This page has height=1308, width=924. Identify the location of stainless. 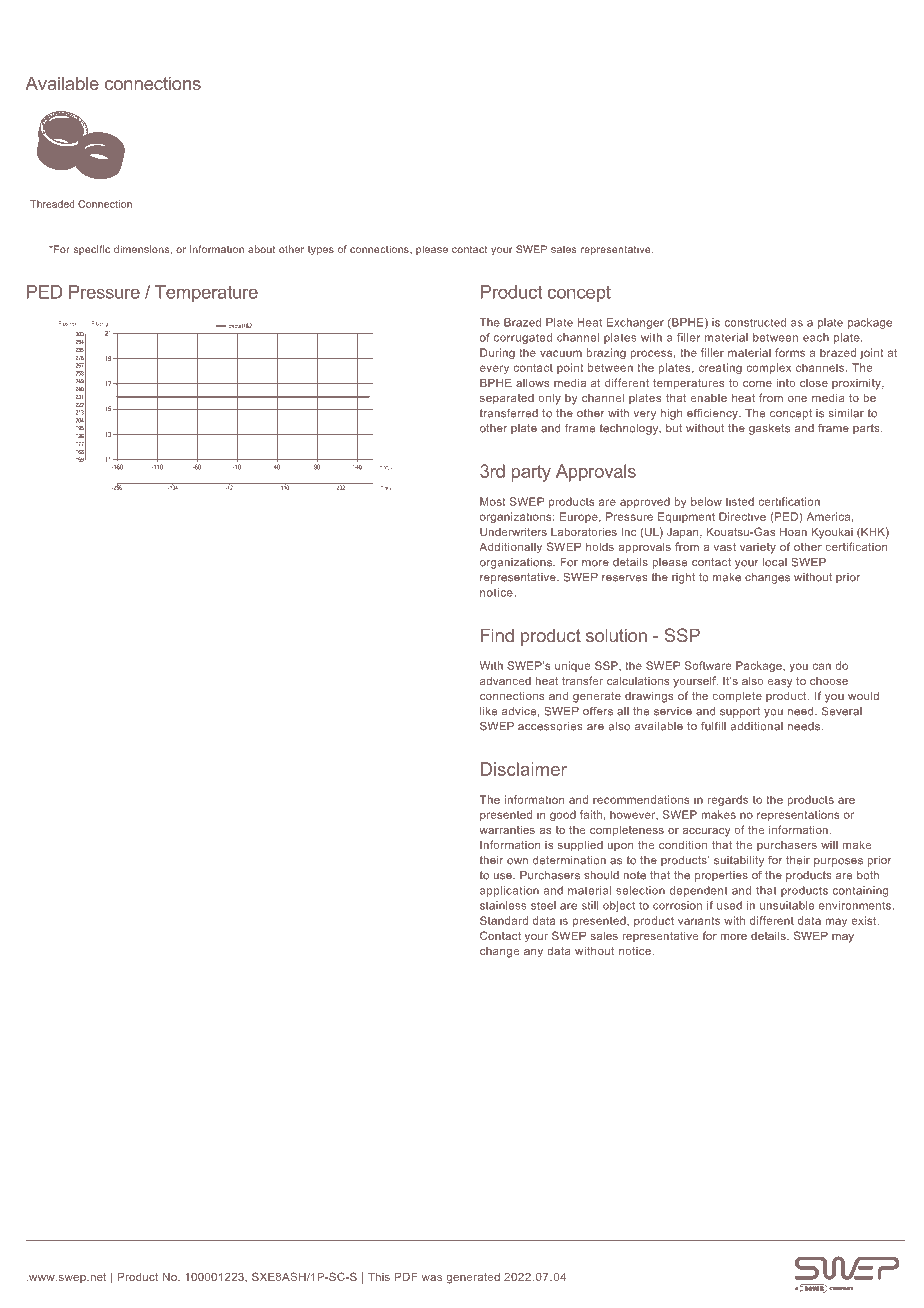
(503, 905).
